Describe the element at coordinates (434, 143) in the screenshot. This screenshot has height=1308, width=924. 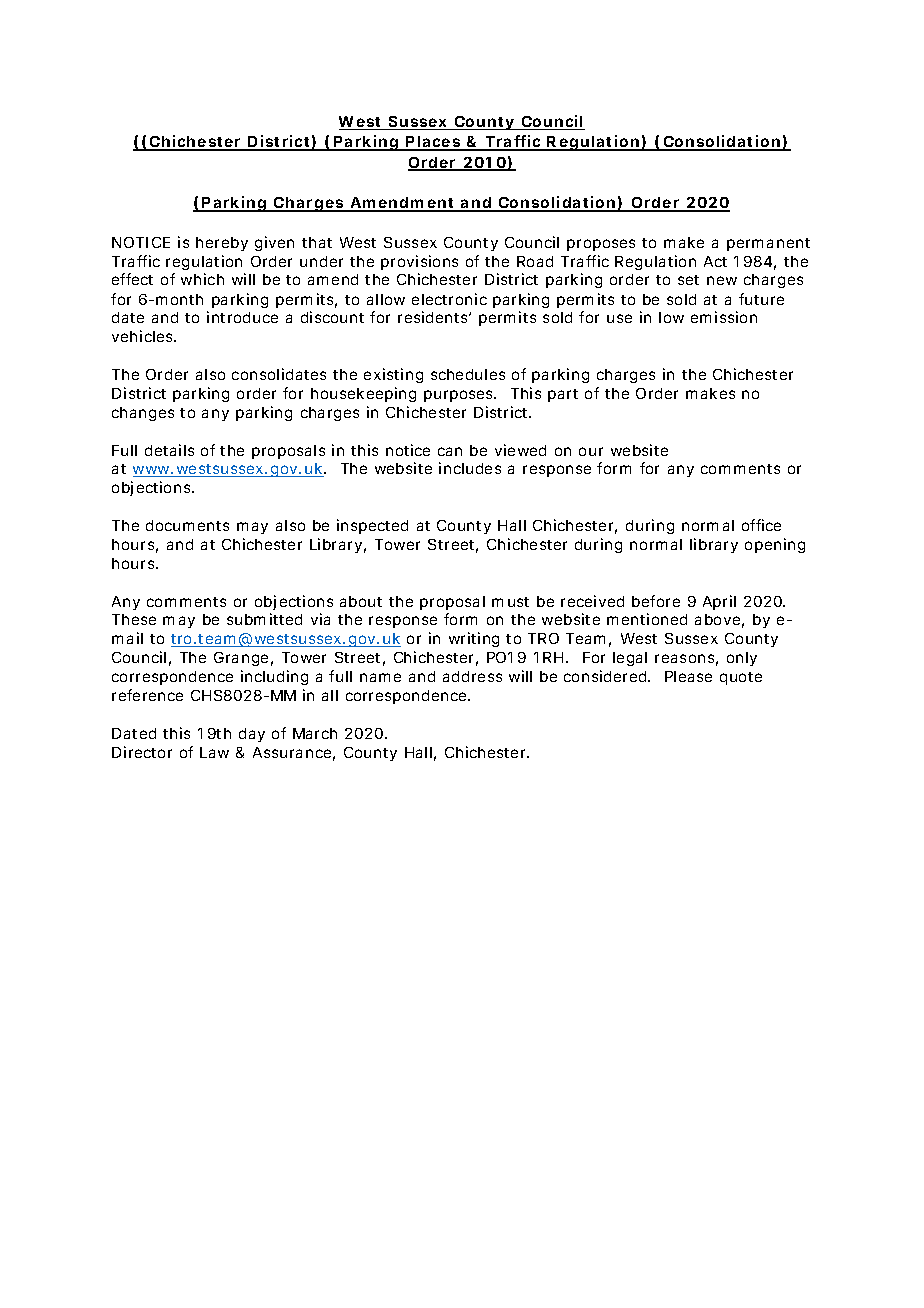
I see `Places` at that location.
